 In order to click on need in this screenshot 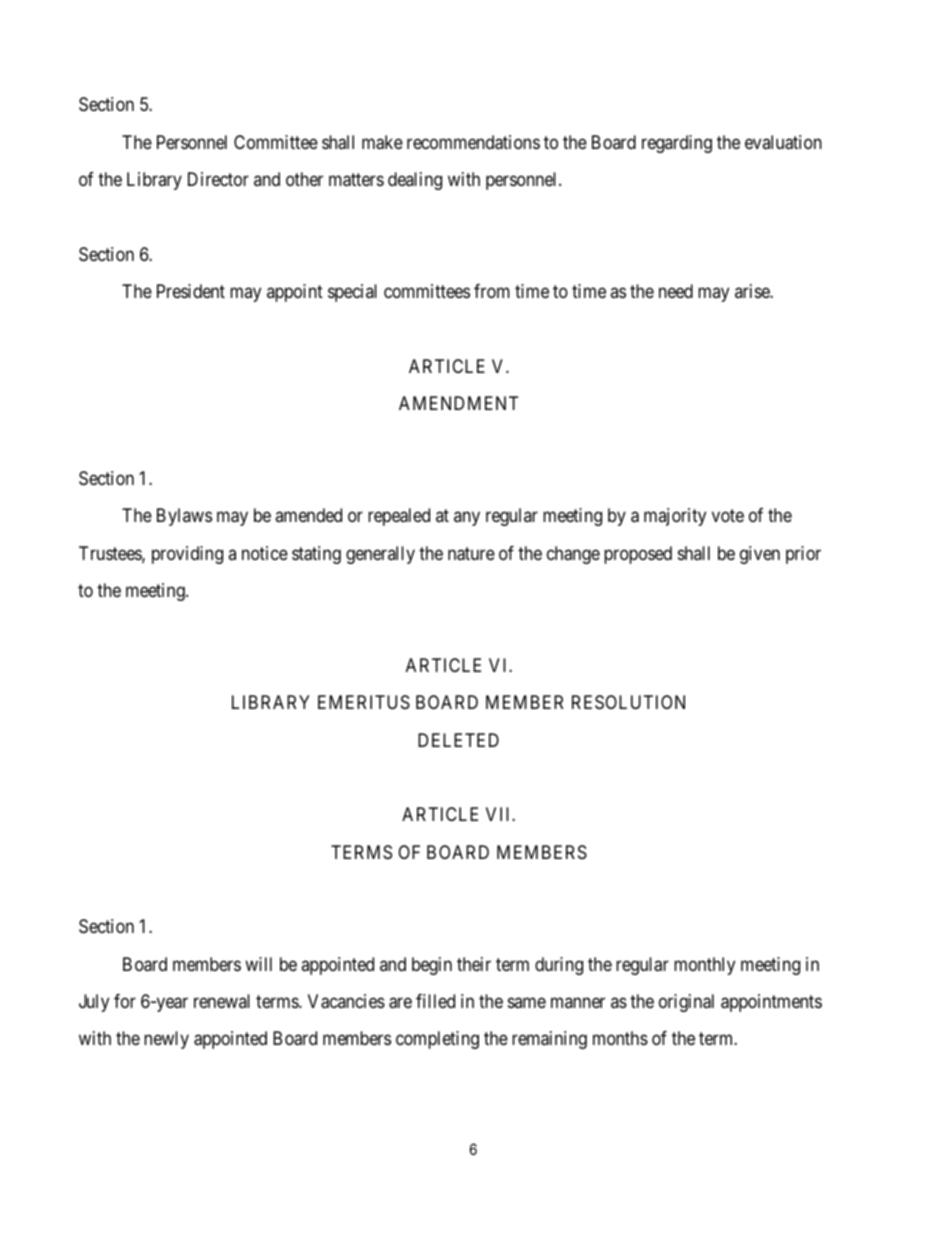, I will do `click(676, 291)`.
